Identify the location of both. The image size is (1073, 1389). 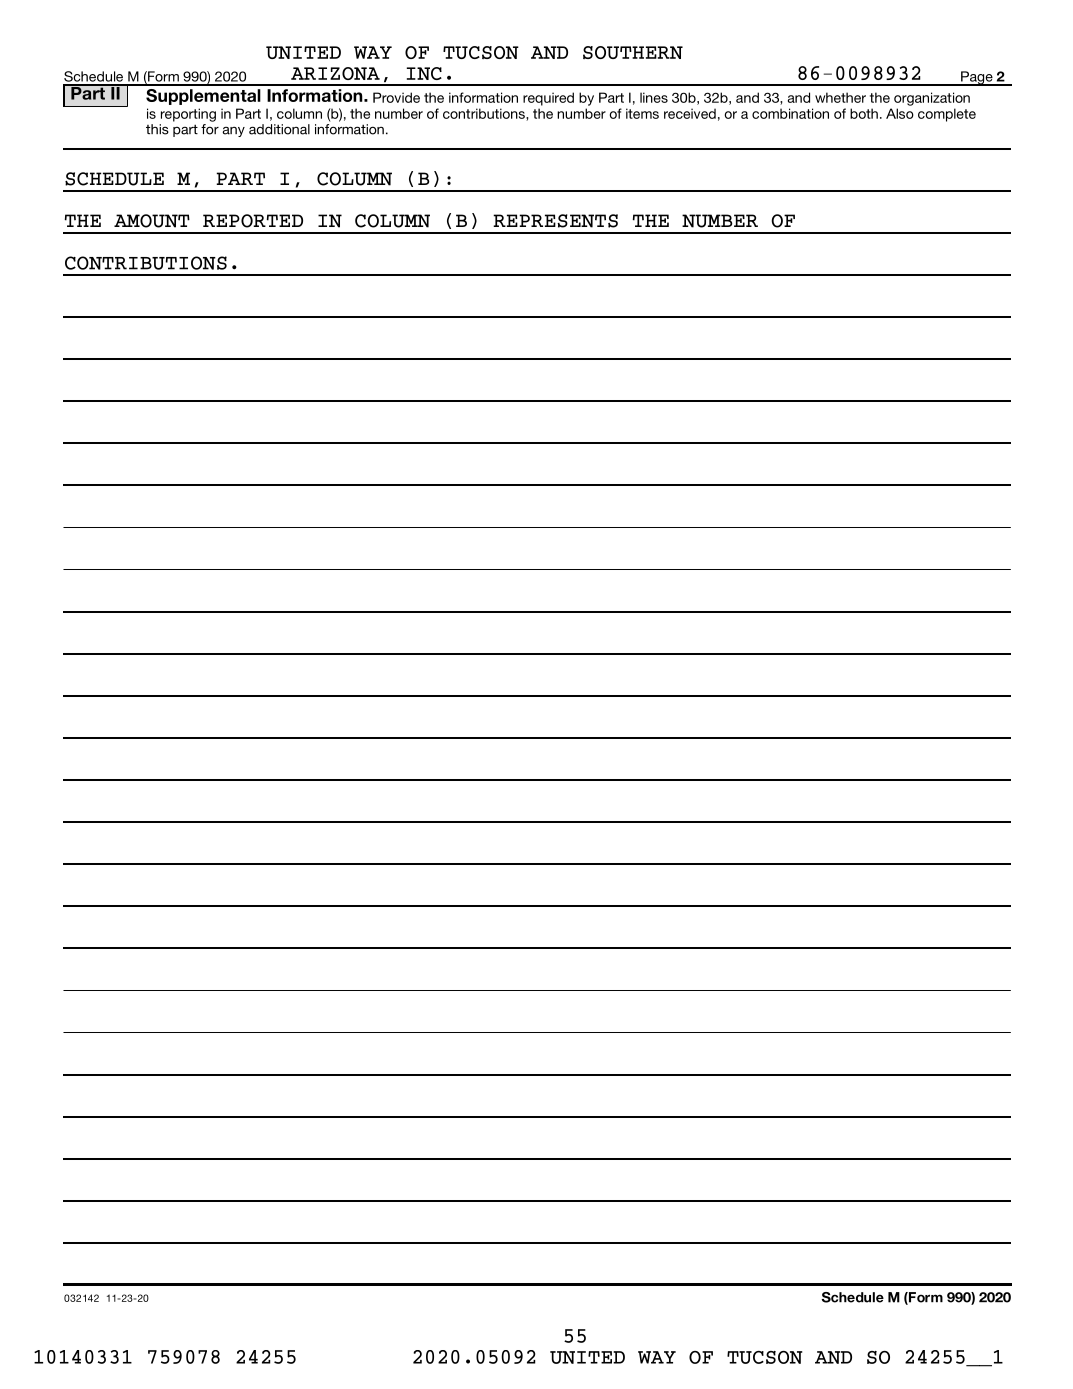
(864, 113).
